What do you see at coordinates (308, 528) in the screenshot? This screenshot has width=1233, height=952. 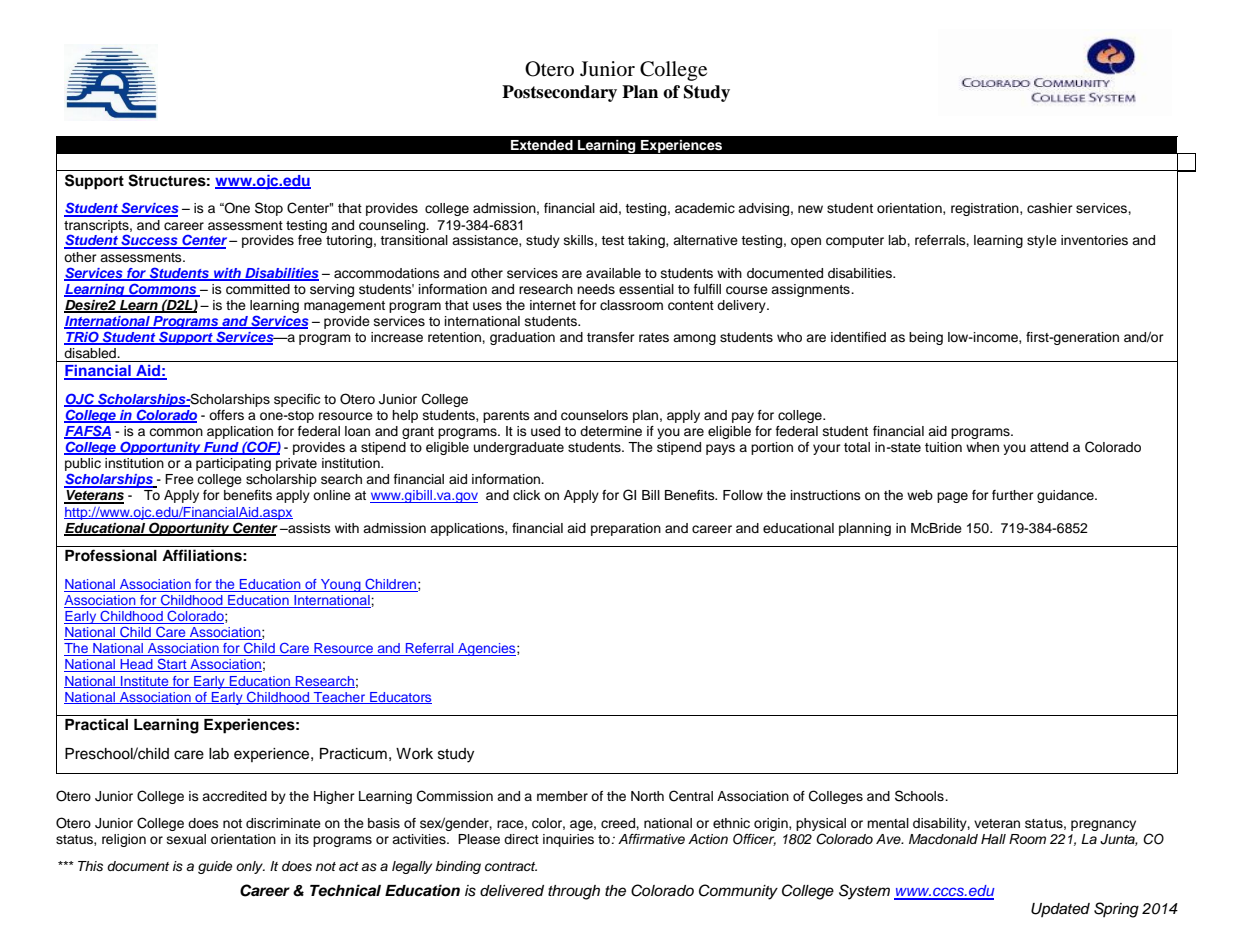 I see `assists` at bounding box center [308, 528].
